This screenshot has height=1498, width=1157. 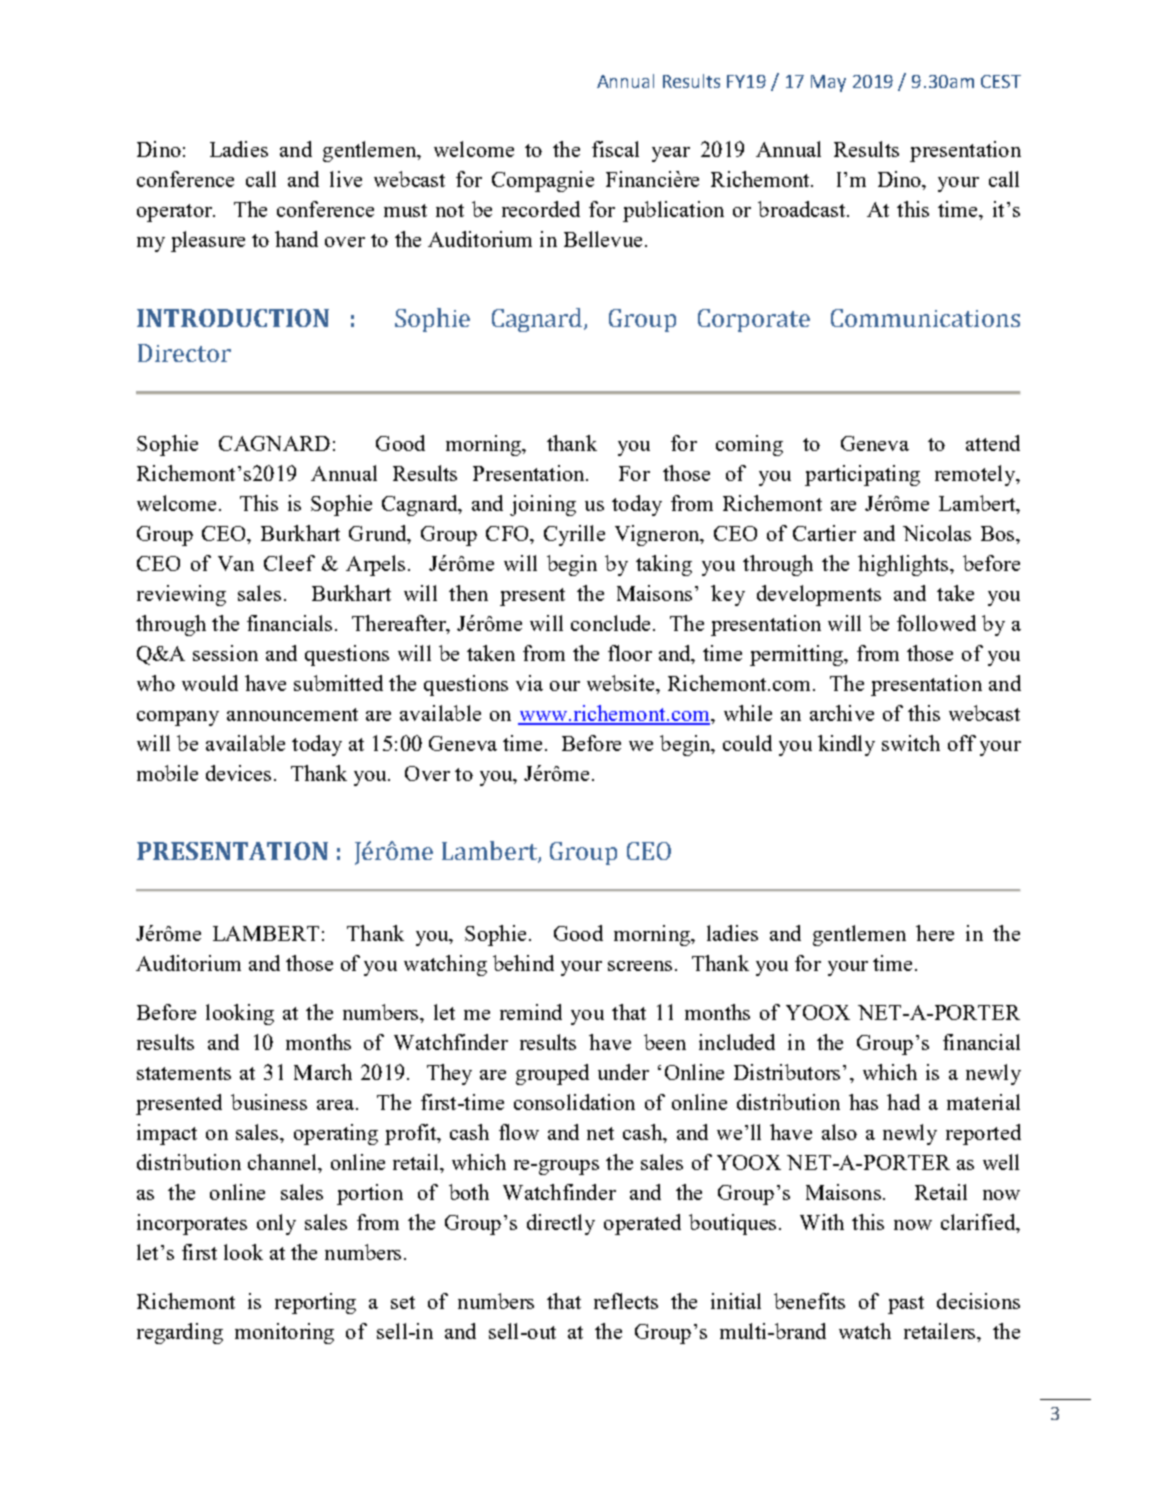 I want to click on May, so click(x=828, y=83).
